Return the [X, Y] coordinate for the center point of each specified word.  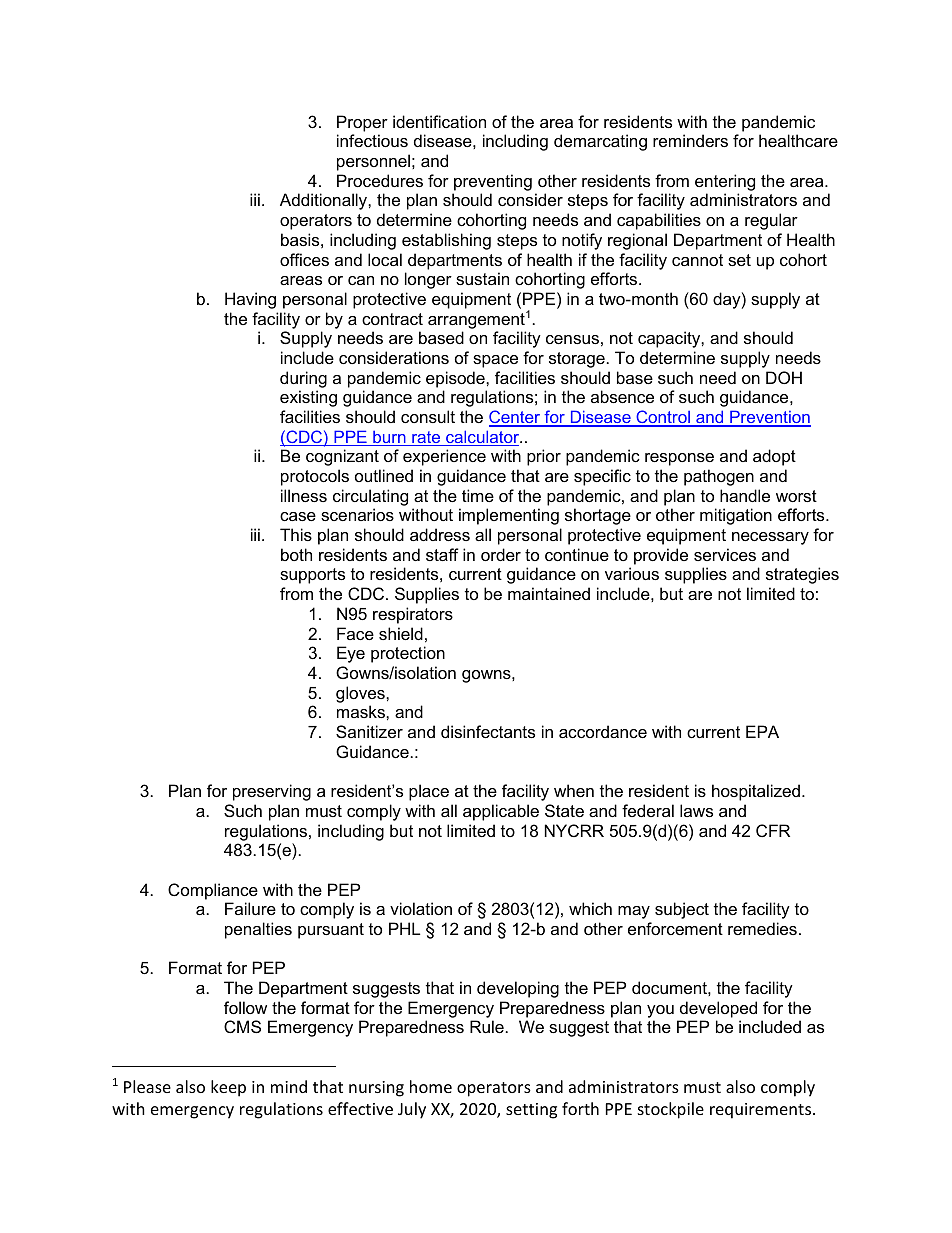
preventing [493, 182]
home [431, 1086]
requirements [762, 1111]
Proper [362, 123]
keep [228, 1088]
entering [725, 182]
